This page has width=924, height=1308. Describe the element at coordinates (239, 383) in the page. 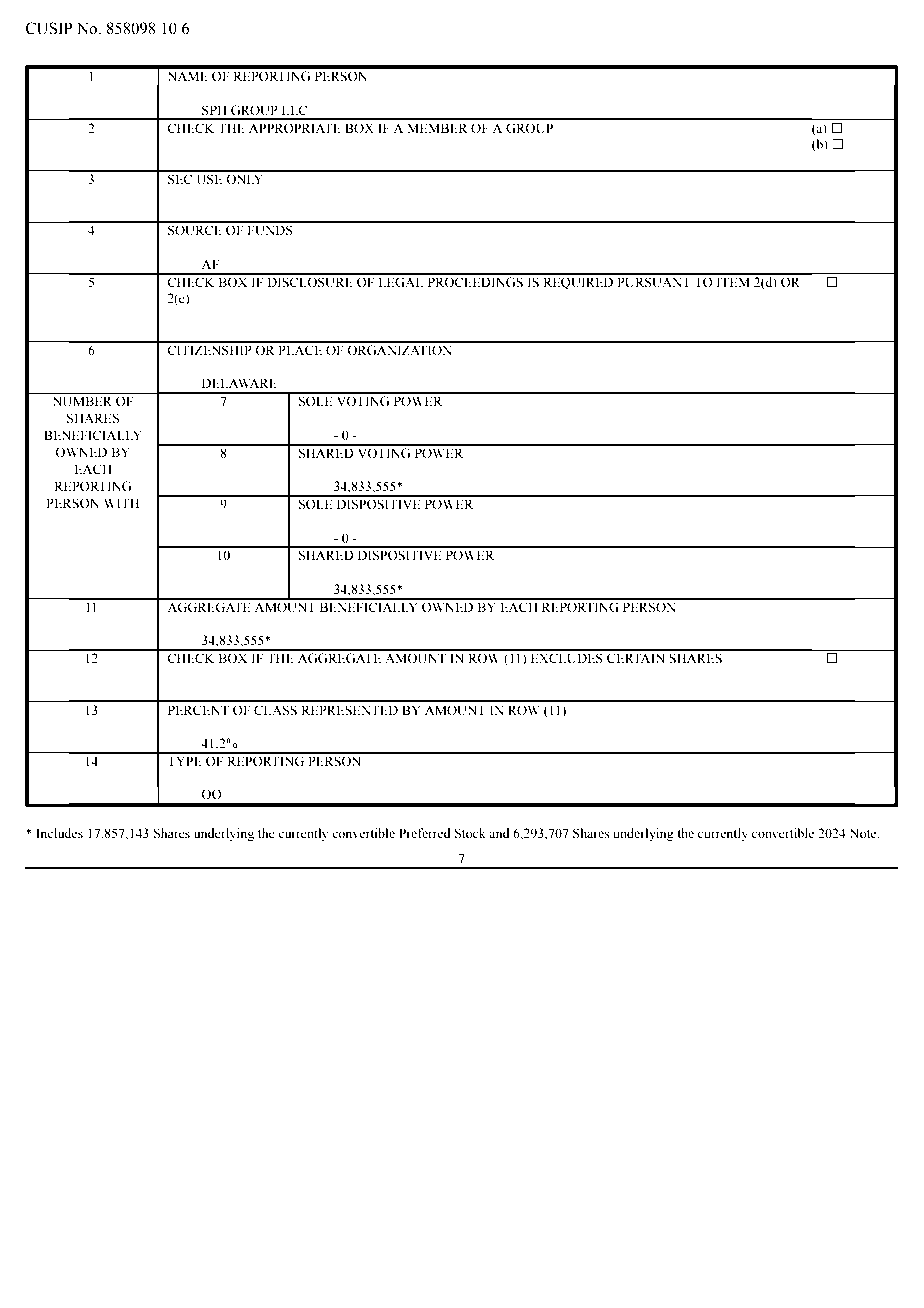

I see `DELAWARE` at that location.
